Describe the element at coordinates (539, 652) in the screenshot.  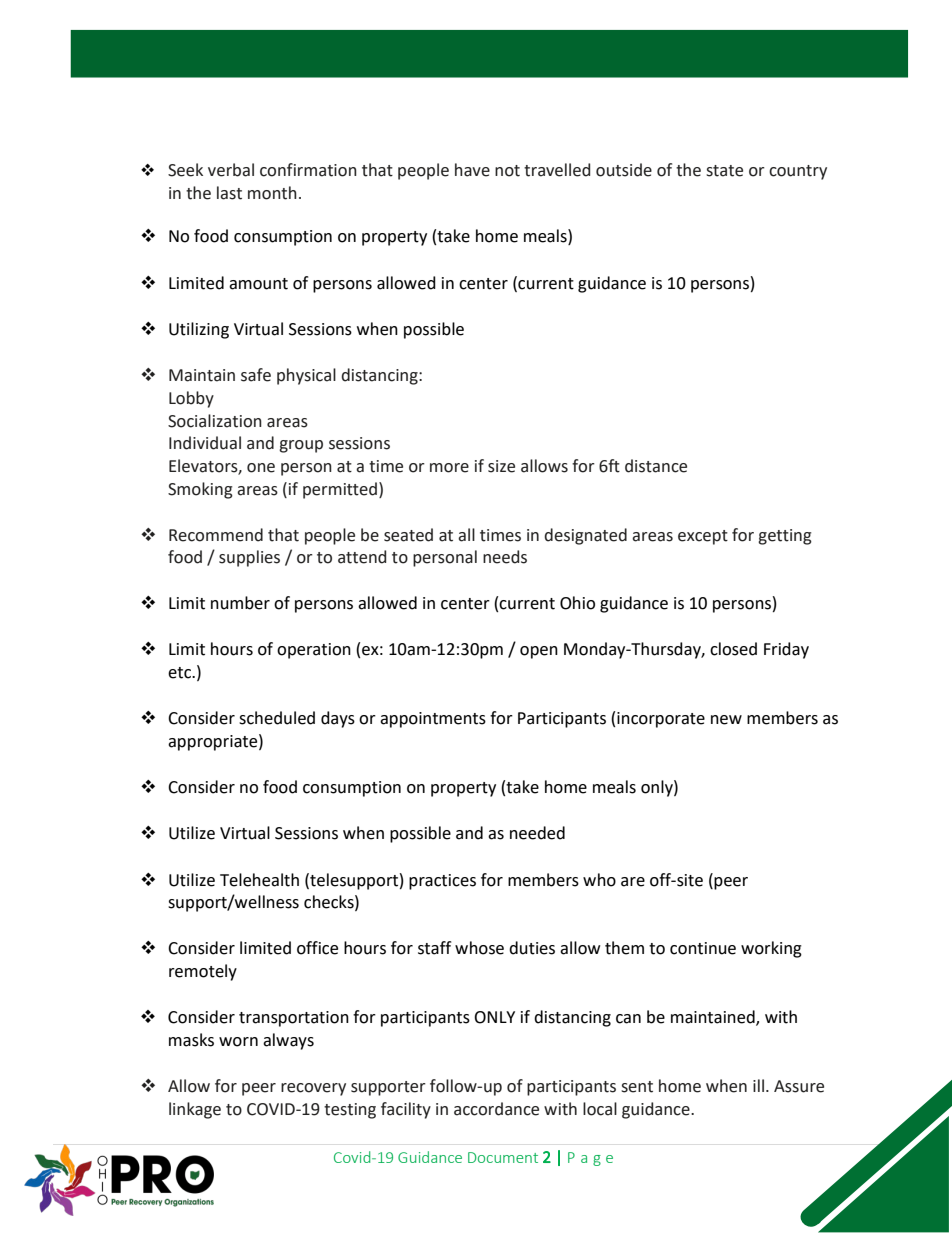
I see `open` at that location.
